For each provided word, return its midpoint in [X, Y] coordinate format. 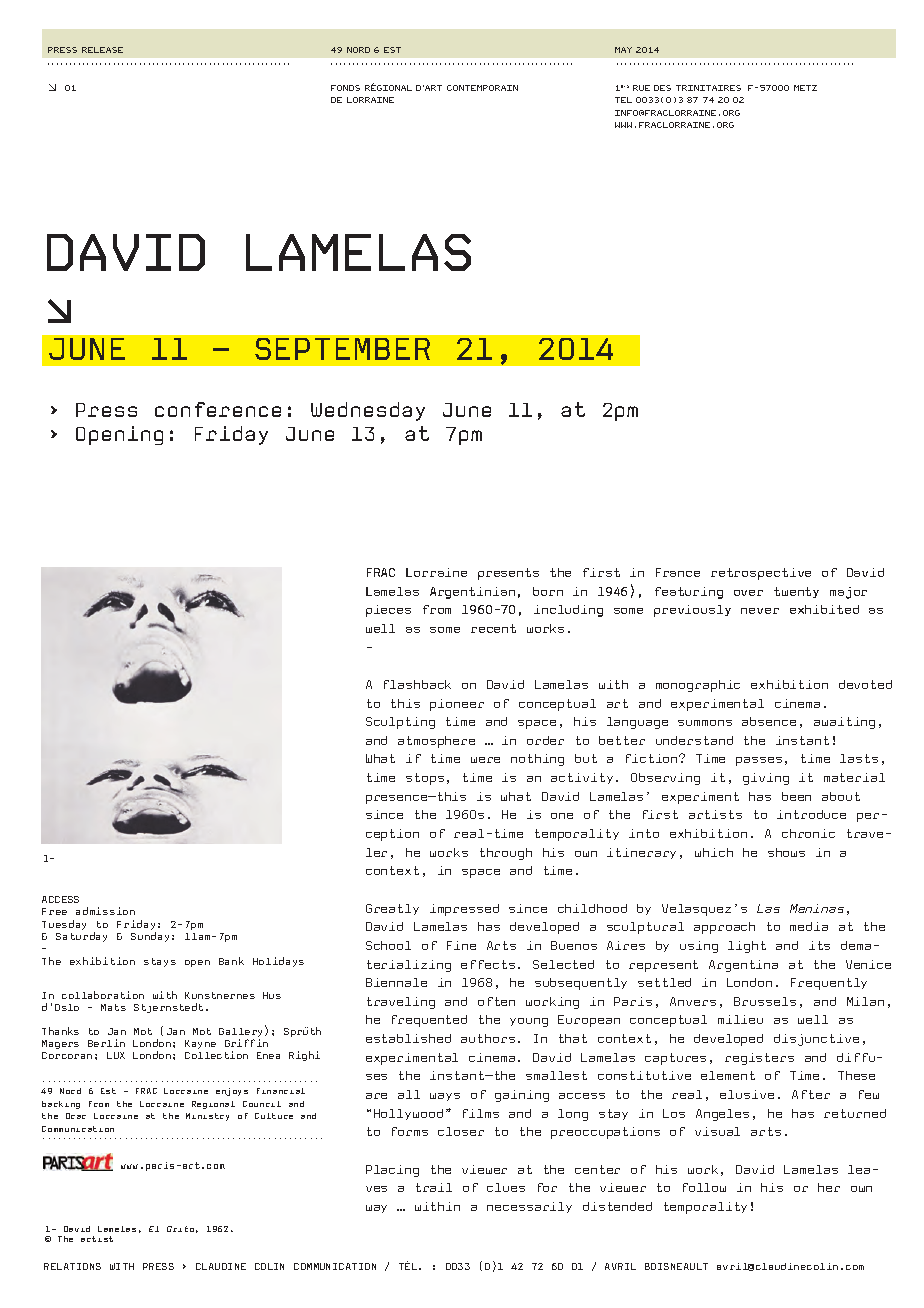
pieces [388, 611]
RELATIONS [72, 1266]
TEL [623, 100]
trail [434, 1187]
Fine [461, 945]
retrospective [761, 574]
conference [218, 409]
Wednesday [368, 411]
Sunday [150, 937]
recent [493, 628]
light [747, 947]
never [760, 611]
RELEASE [102, 50]
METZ [805, 88]
